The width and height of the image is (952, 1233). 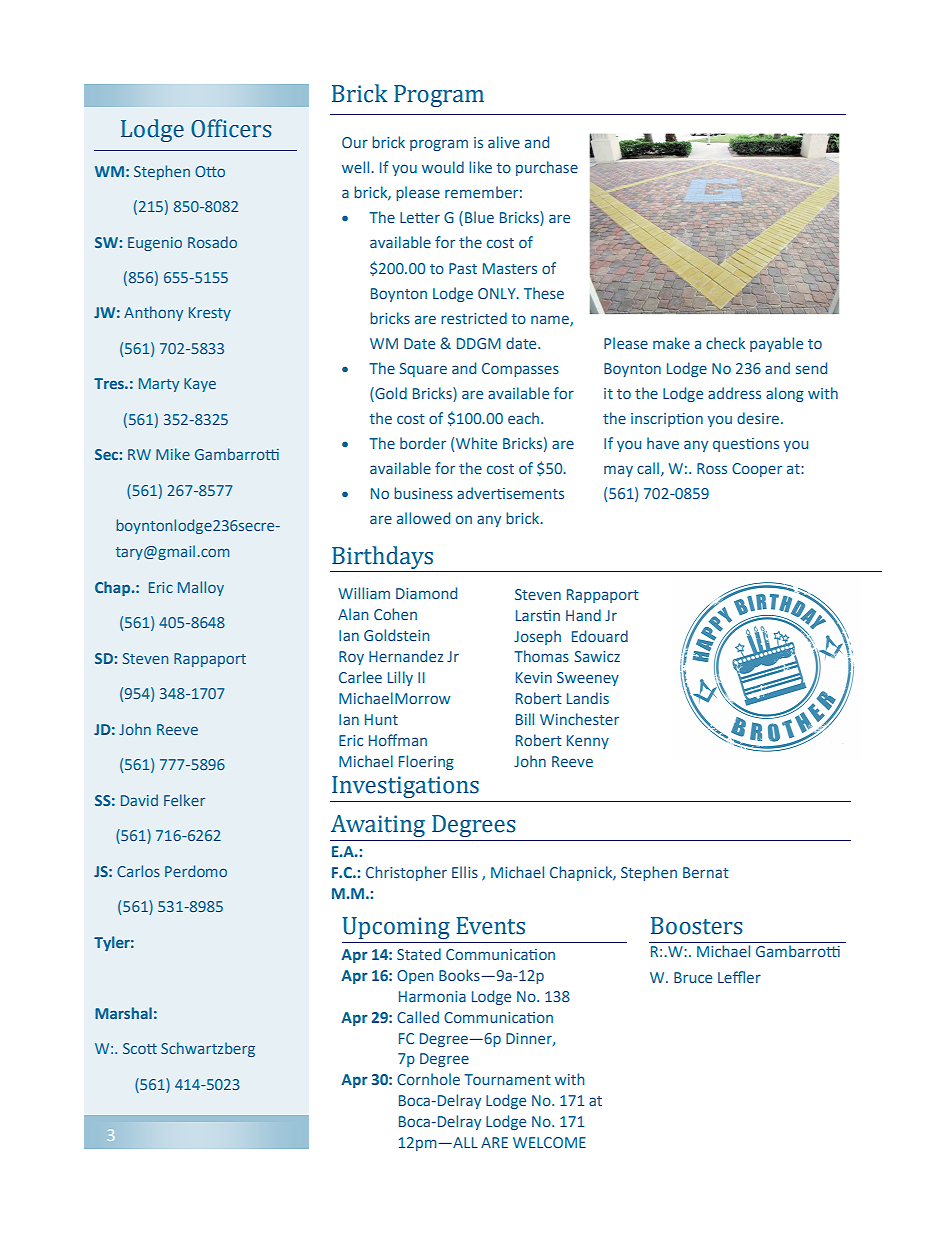 What do you see at coordinates (123, 1013) in the image?
I see `Marshal` at bounding box center [123, 1013].
